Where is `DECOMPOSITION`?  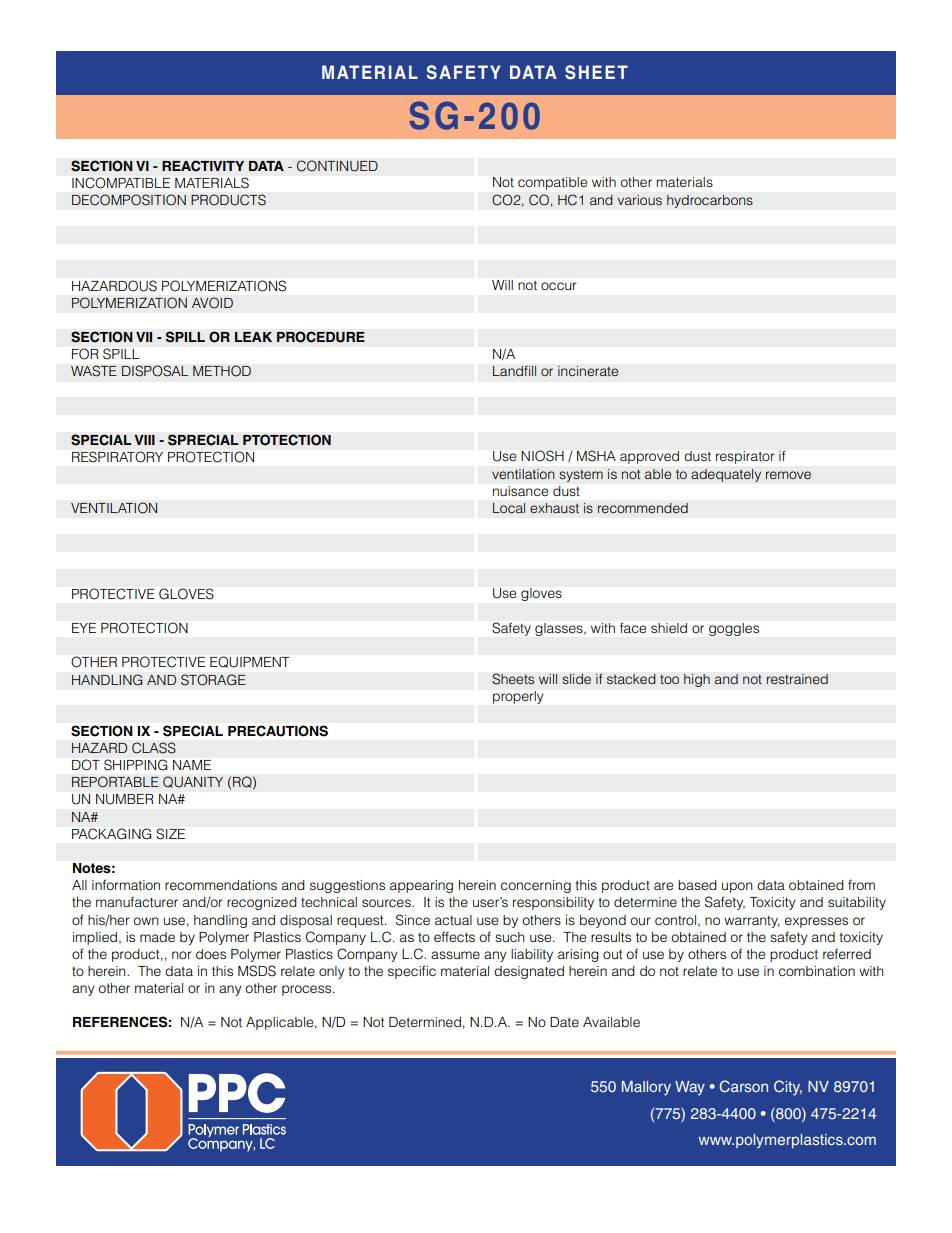 DECOMPOSITION is located at coordinates (129, 200).
